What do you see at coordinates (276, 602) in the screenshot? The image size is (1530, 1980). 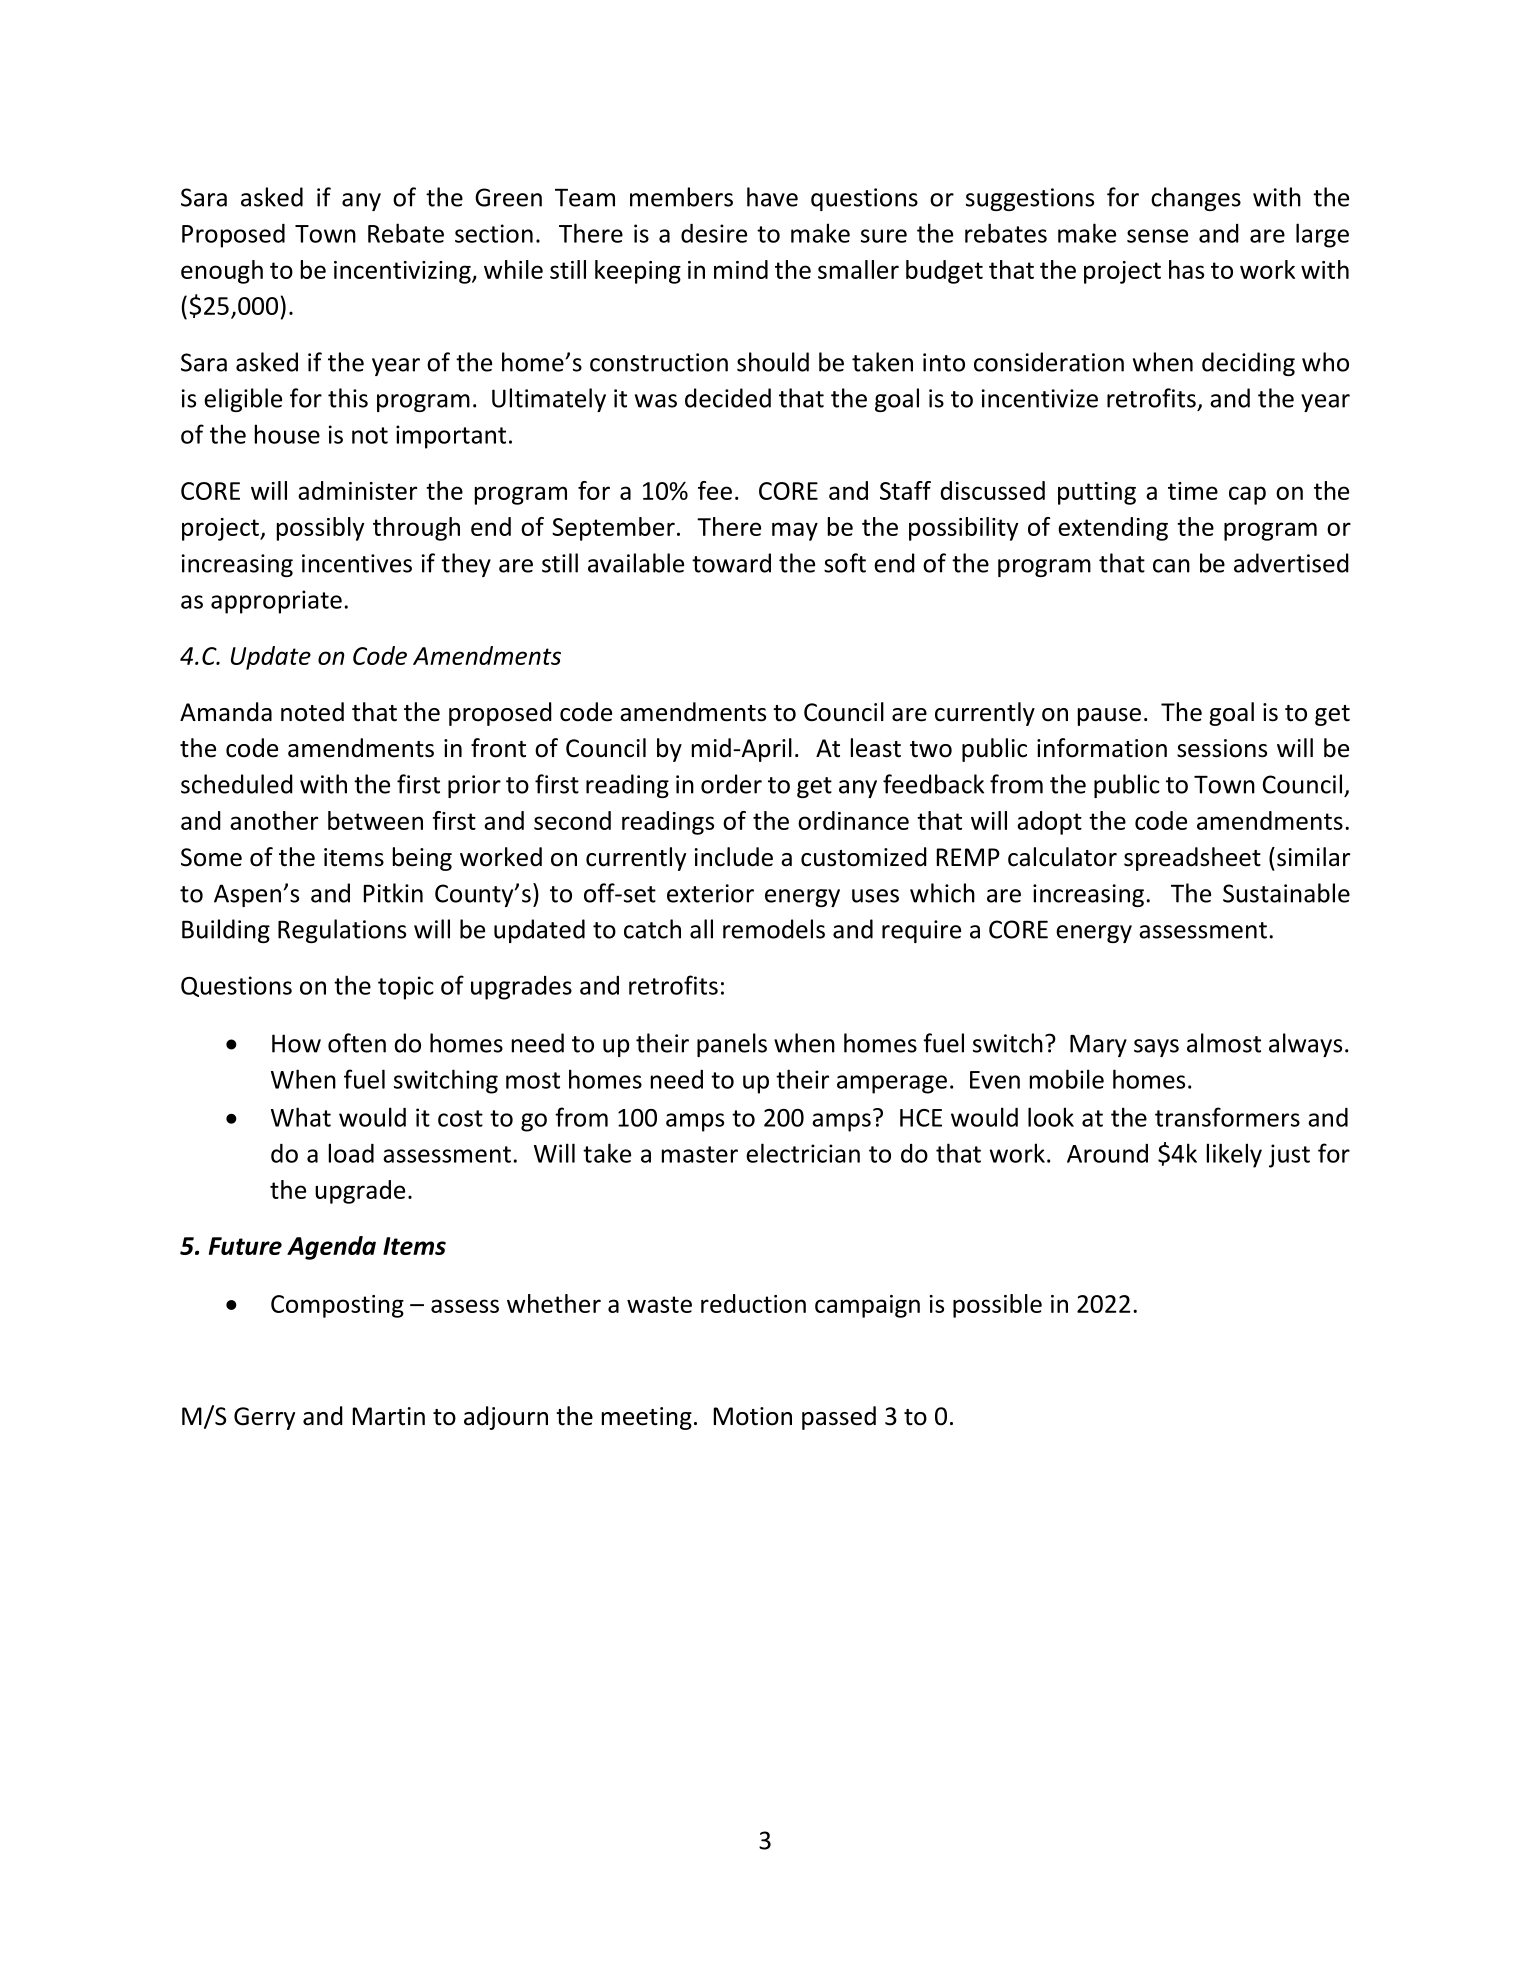 I see `appropriate` at bounding box center [276, 602].
